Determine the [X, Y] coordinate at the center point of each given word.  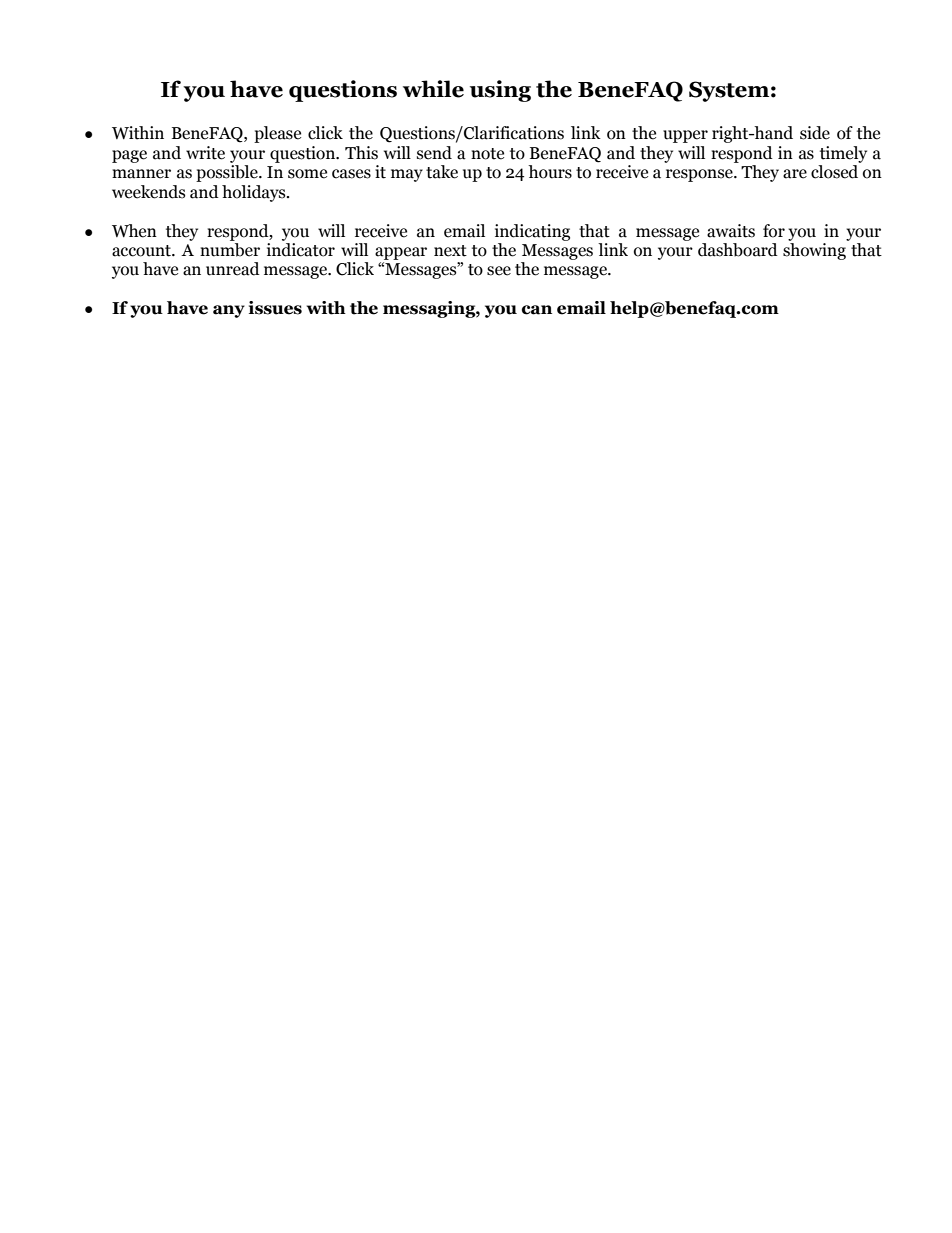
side [815, 133]
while [433, 89]
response [700, 175]
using [500, 91]
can [537, 310]
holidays [255, 193]
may [407, 175]
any [229, 311]
